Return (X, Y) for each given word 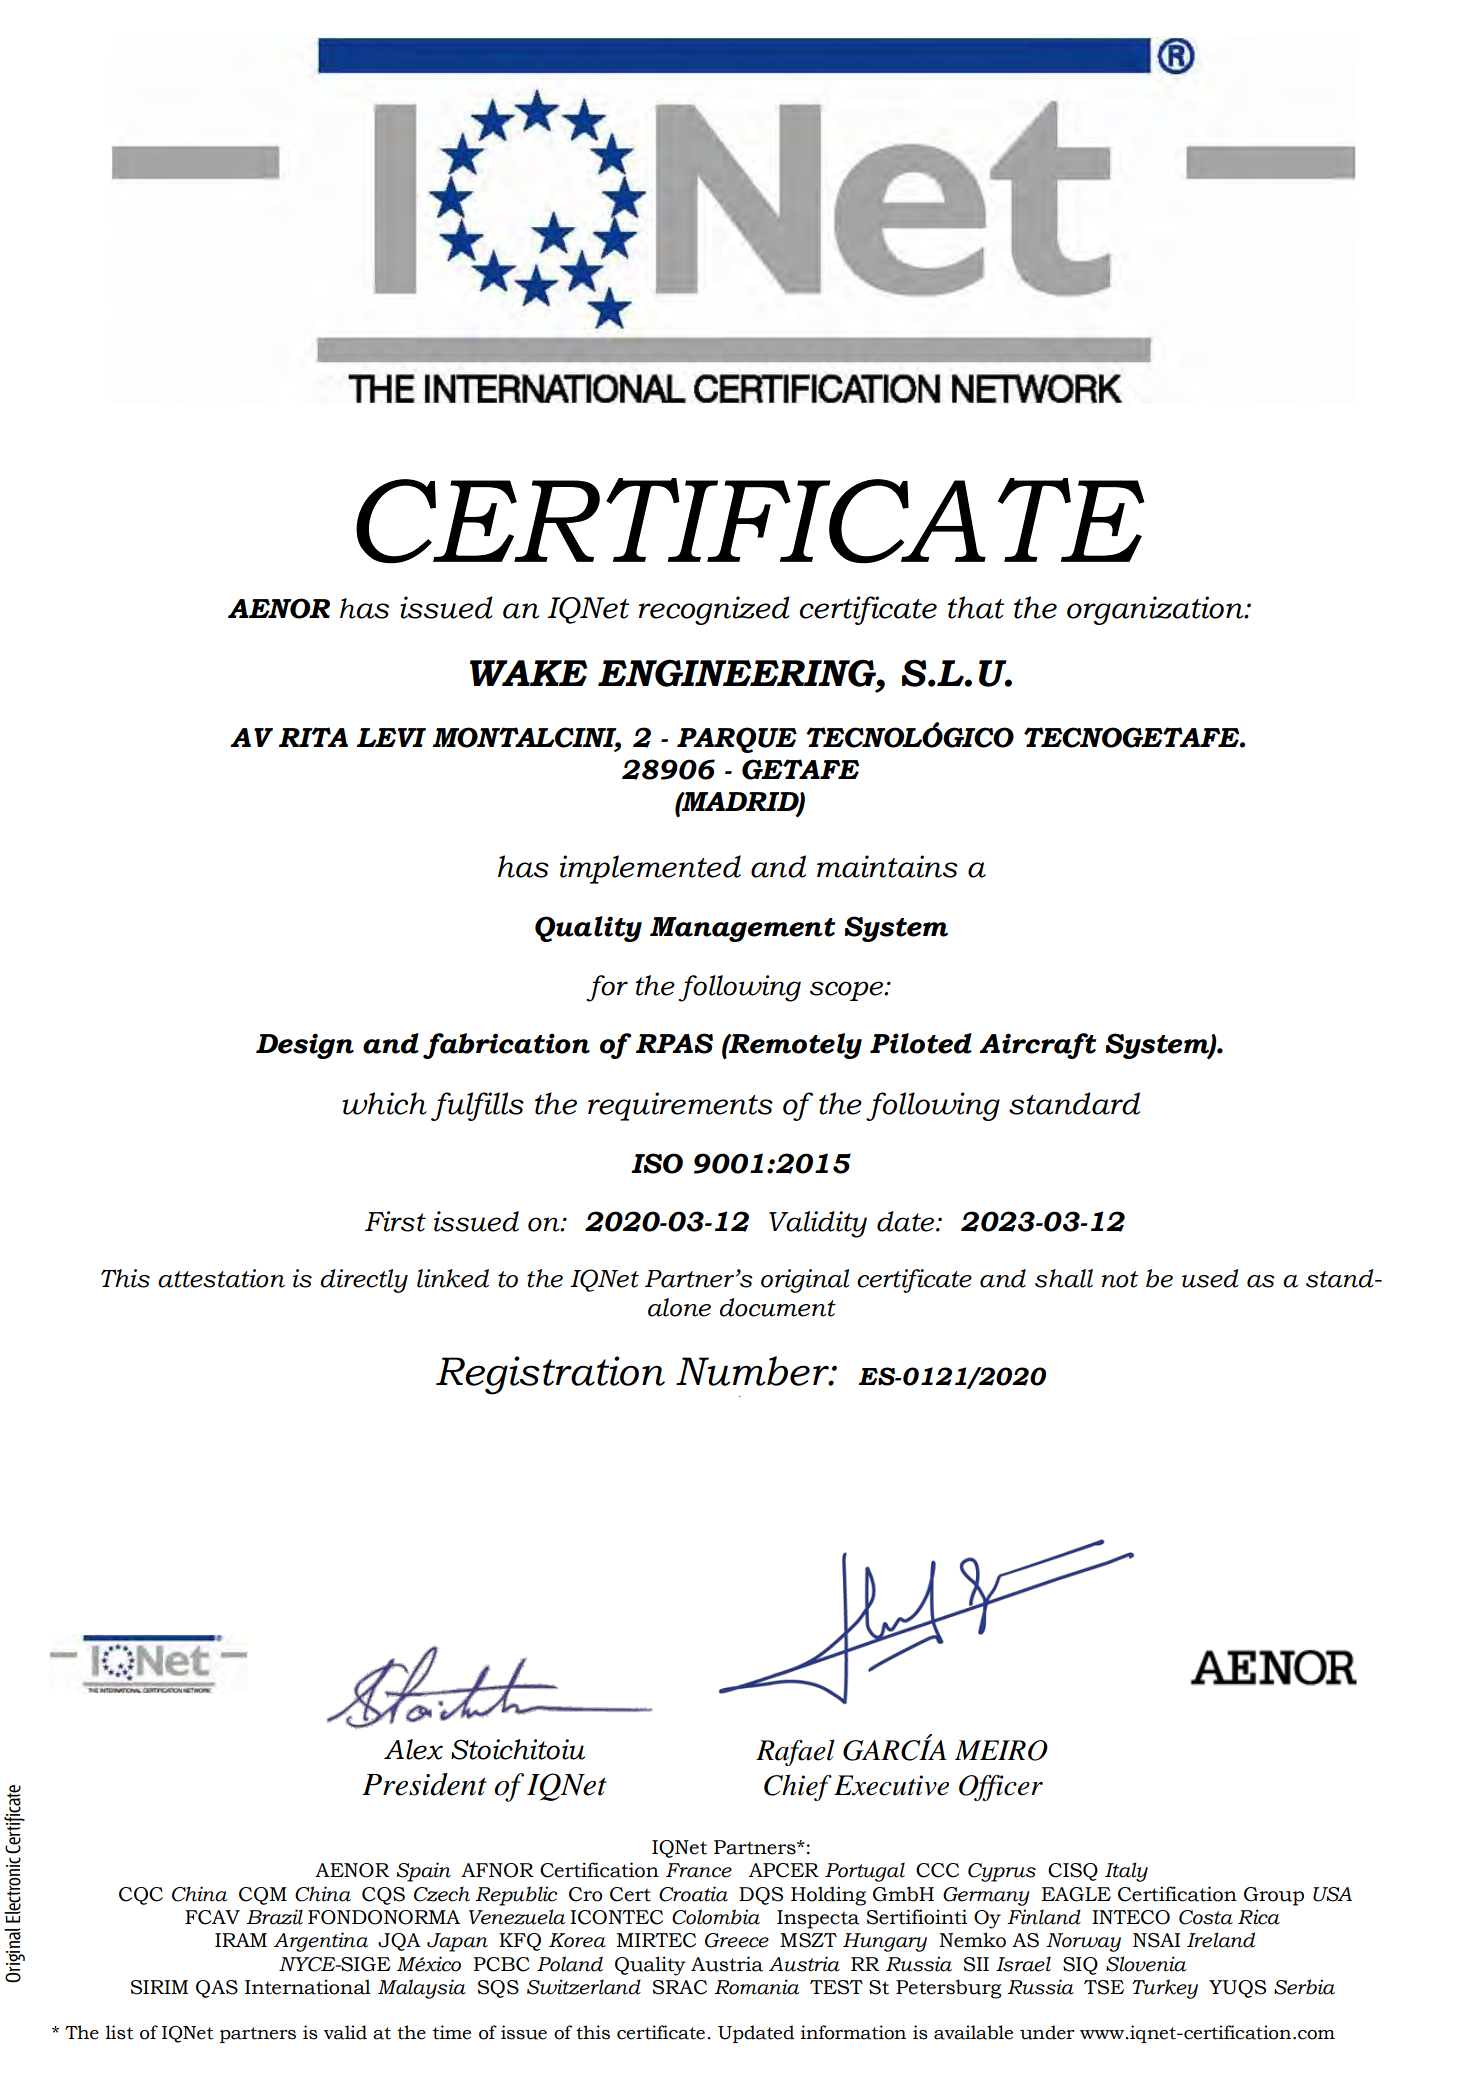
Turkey (1165, 1989)
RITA (313, 737)
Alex (413, 1749)
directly (364, 1281)
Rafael (795, 1752)
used (1210, 1278)
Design (305, 1046)
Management (742, 929)
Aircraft (1037, 1046)
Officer (1001, 1788)
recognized (714, 610)
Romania (756, 1987)
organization (1156, 610)
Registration (550, 1375)
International (308, 1987)
